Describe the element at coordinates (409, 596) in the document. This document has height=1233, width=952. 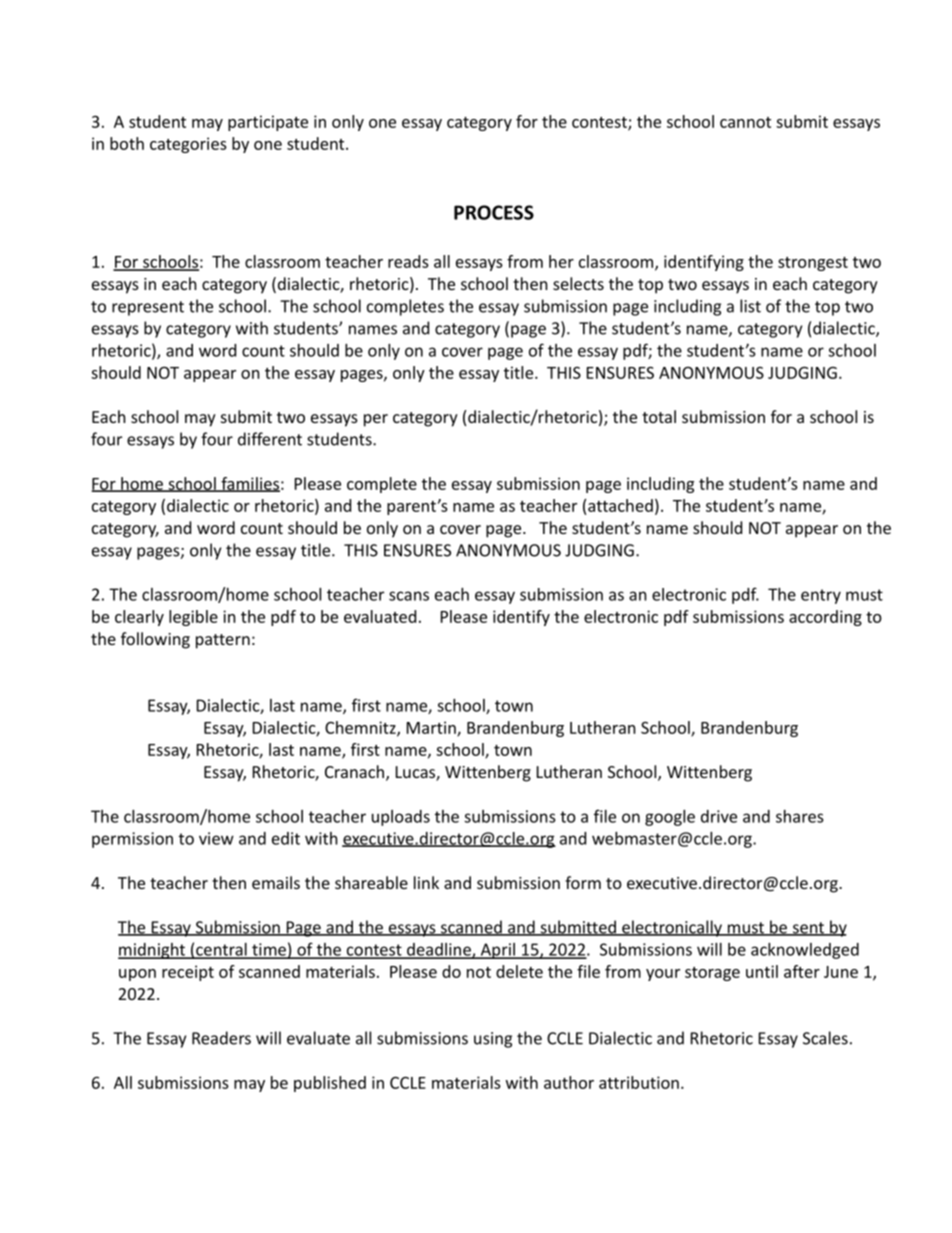
I see `scans` at that location.
